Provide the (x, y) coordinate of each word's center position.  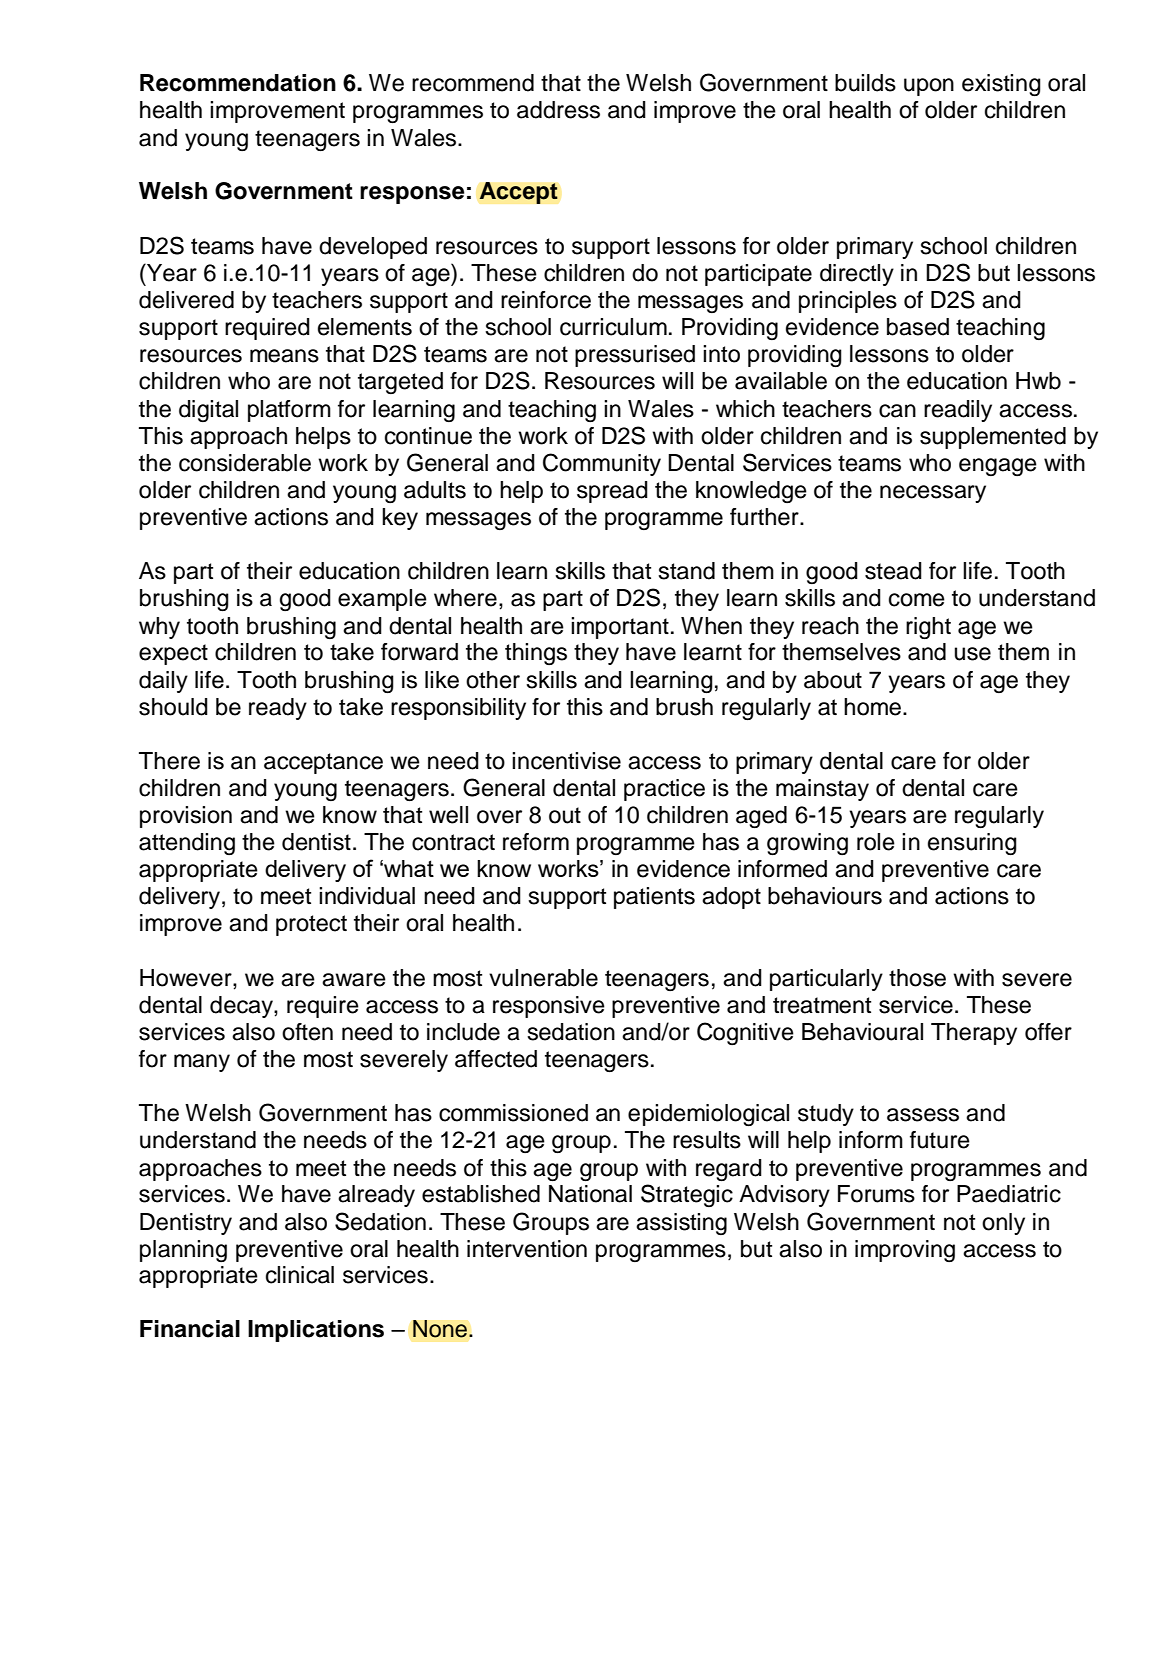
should (173, 707)
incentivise (566, 761)
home (872, 707)
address (558, 110)
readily (958, 411)
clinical (300, 1275)
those (917, 978)
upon (929, 87)
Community (602, 464)
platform (289, 411)
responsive (549, 1007)
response (412, 195)
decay (242, 1007)
